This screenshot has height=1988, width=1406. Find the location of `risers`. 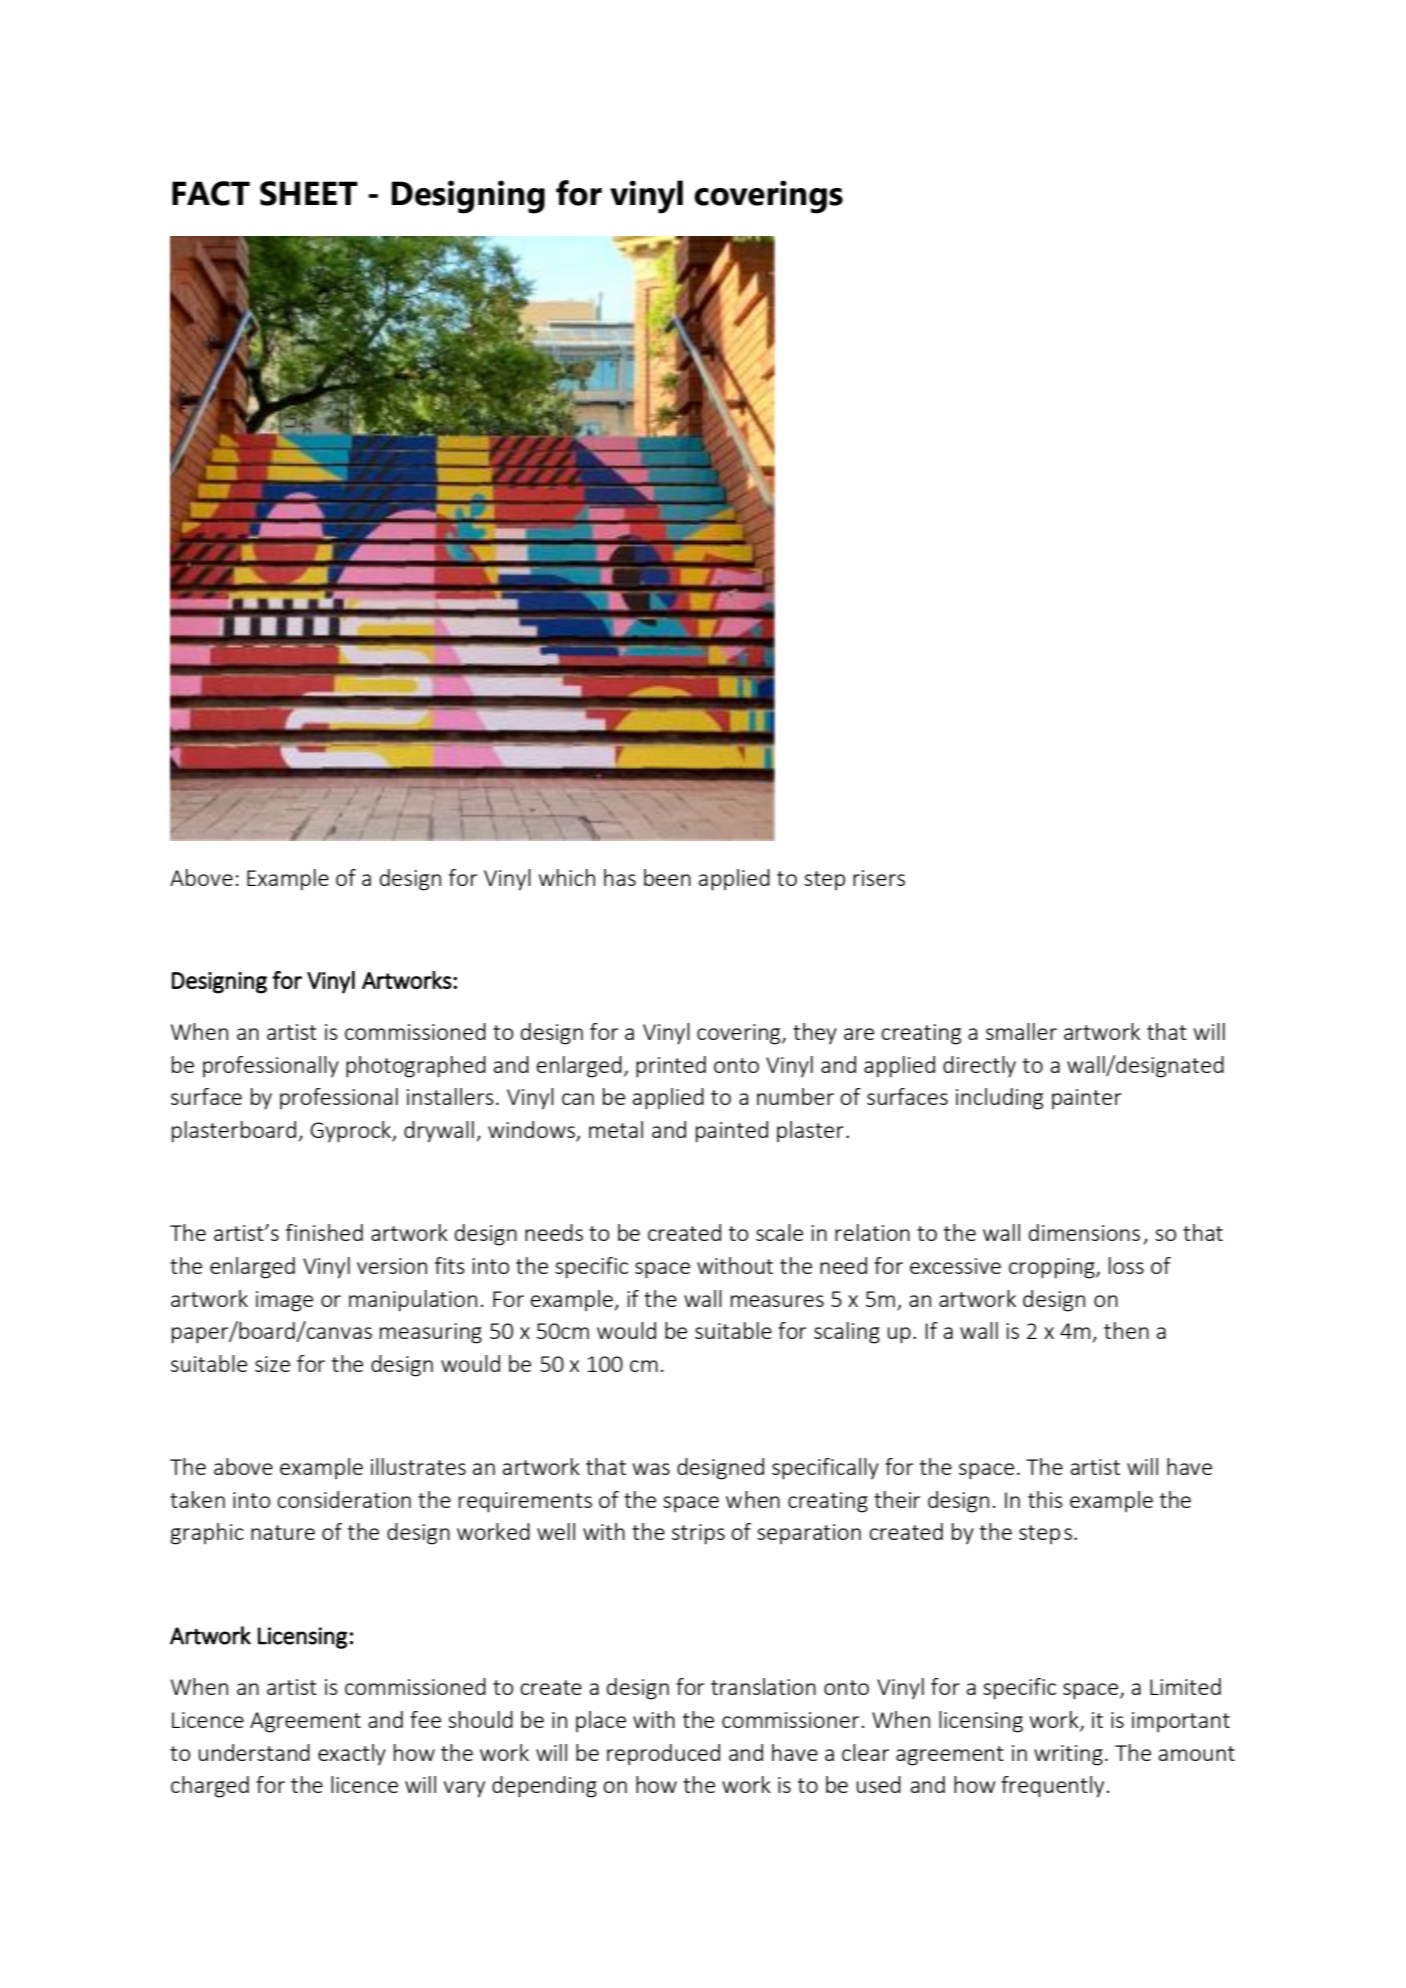

risers is located at coordinates (879, 878).
